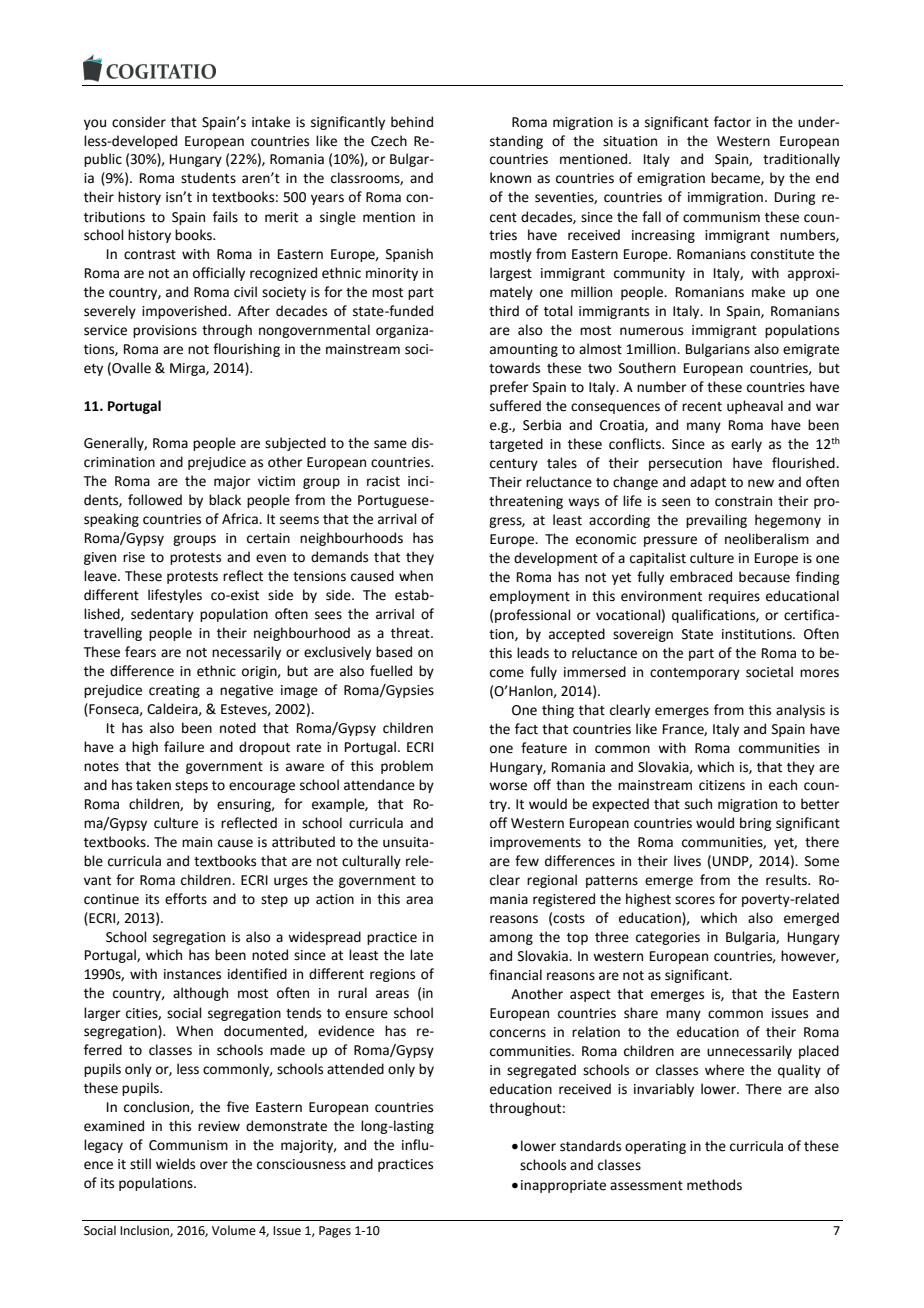 The image size is (924, 1308). I want to click on contemporary, so click(695, 674).
